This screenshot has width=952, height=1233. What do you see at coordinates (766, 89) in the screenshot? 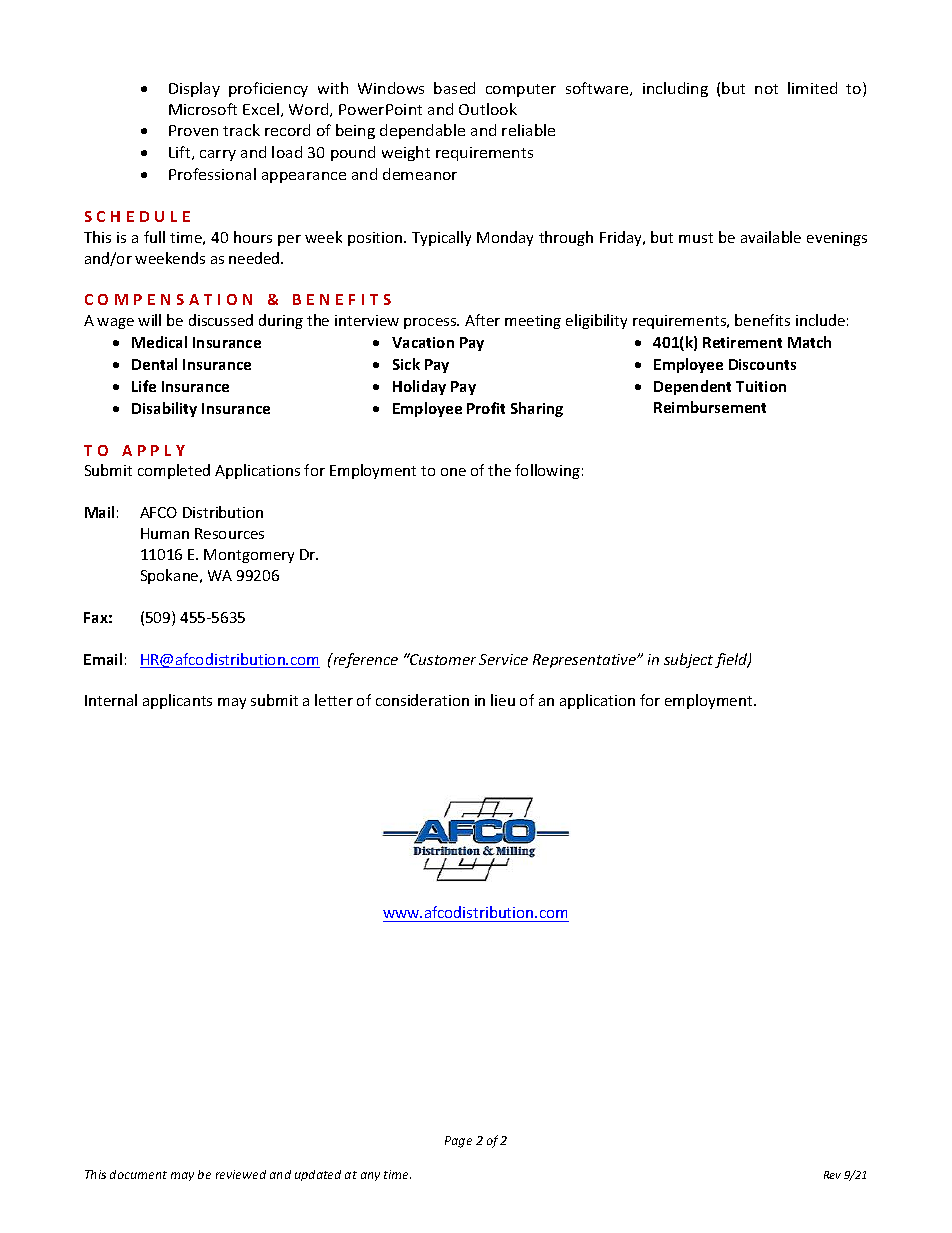
I see `not` at bounding box center [766, 89].
